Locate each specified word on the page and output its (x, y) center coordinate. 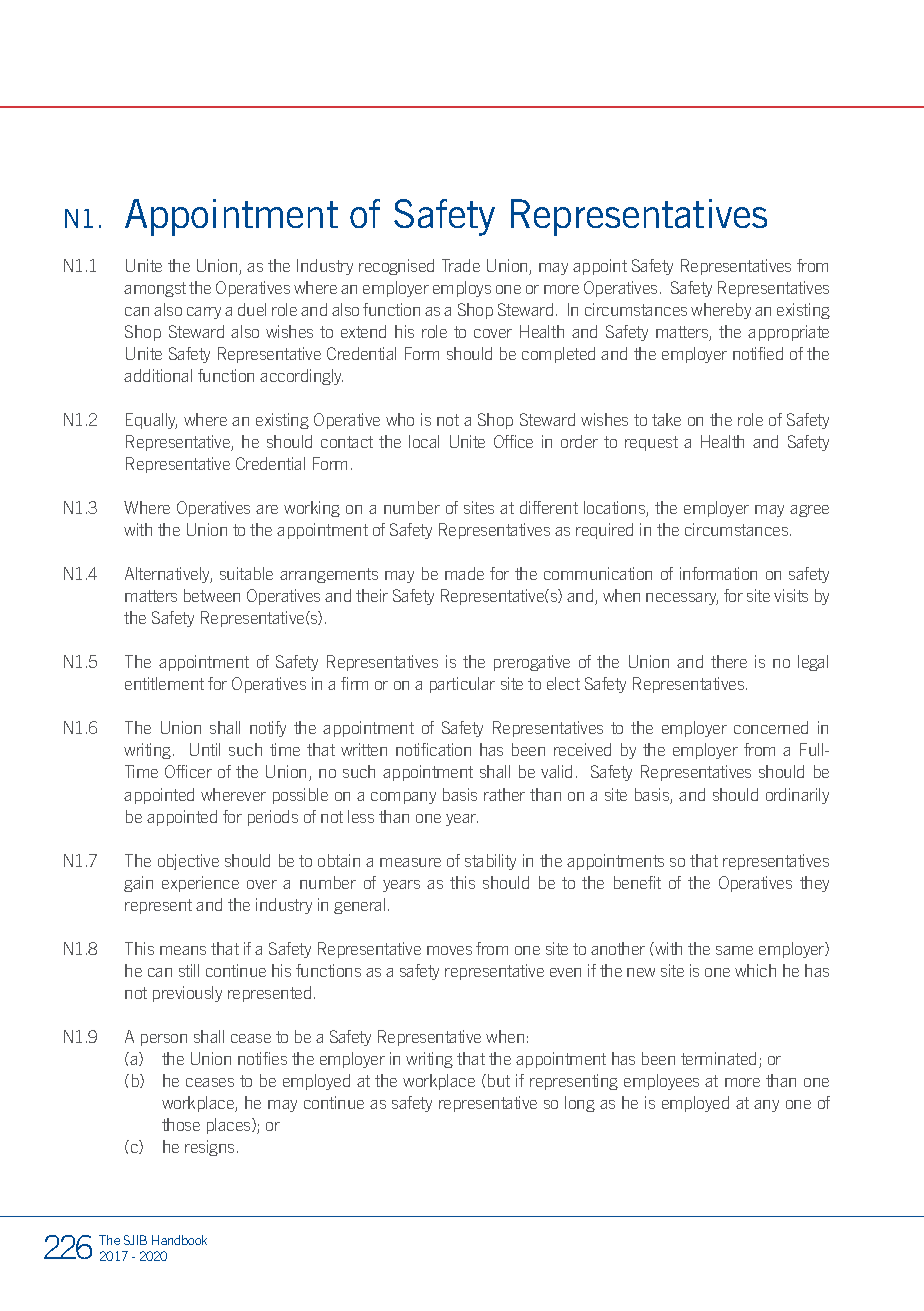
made (464, 573)
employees (661, 1082)
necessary (682, 599)
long (580, 1104)
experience (200, 884)
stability (490, 862)
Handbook (179, 1240)
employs (462, 289)
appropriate (788, 333)
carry (204, 313)
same (734, 950)
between (212, 595)
